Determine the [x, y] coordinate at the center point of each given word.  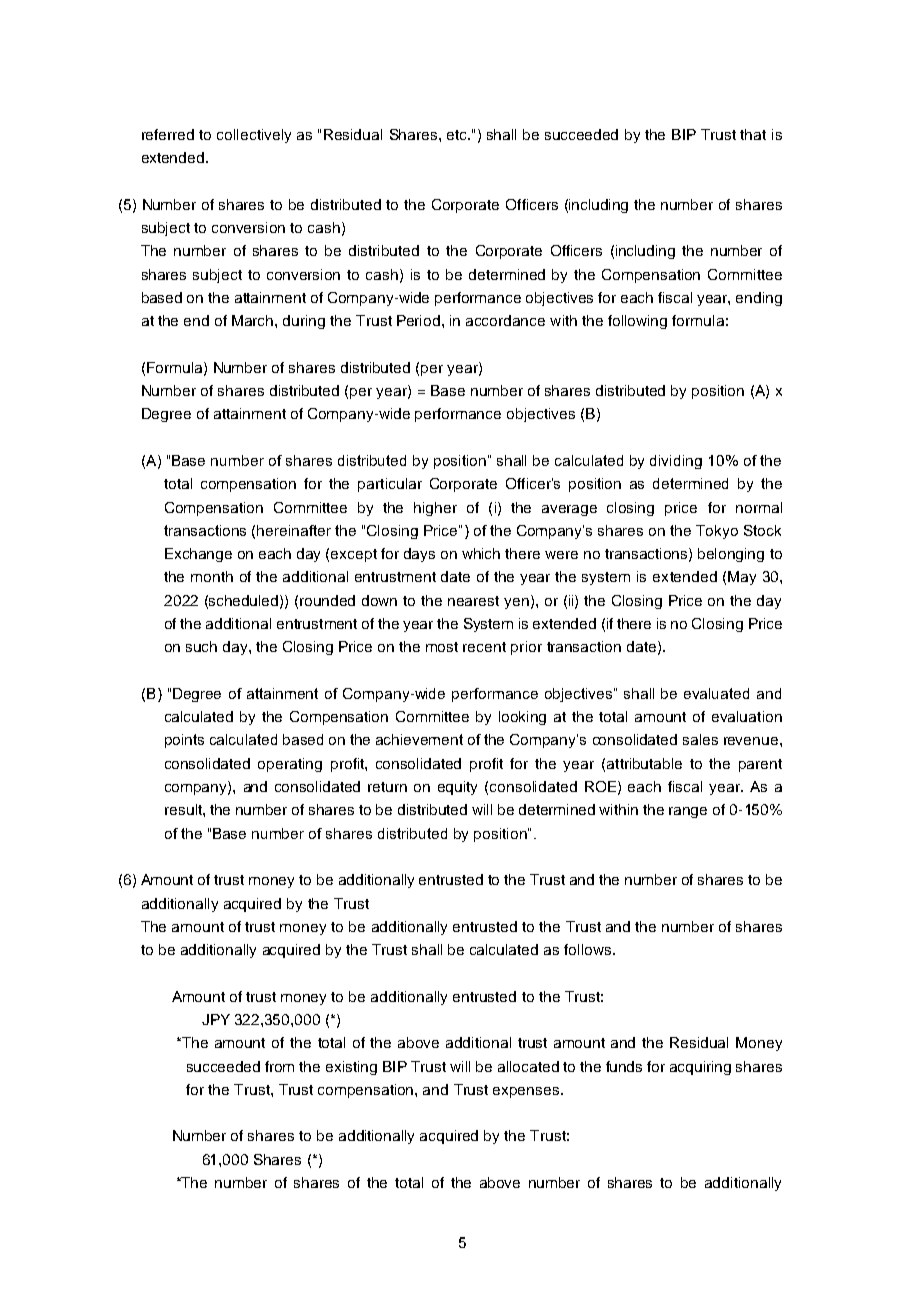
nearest [473, 601]
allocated [528, 1066]
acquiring [700, 1068]
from [279, 1066]
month [212, 576]
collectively [254, 136]
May [742, 578]
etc [458, 135]
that [753, 134]
